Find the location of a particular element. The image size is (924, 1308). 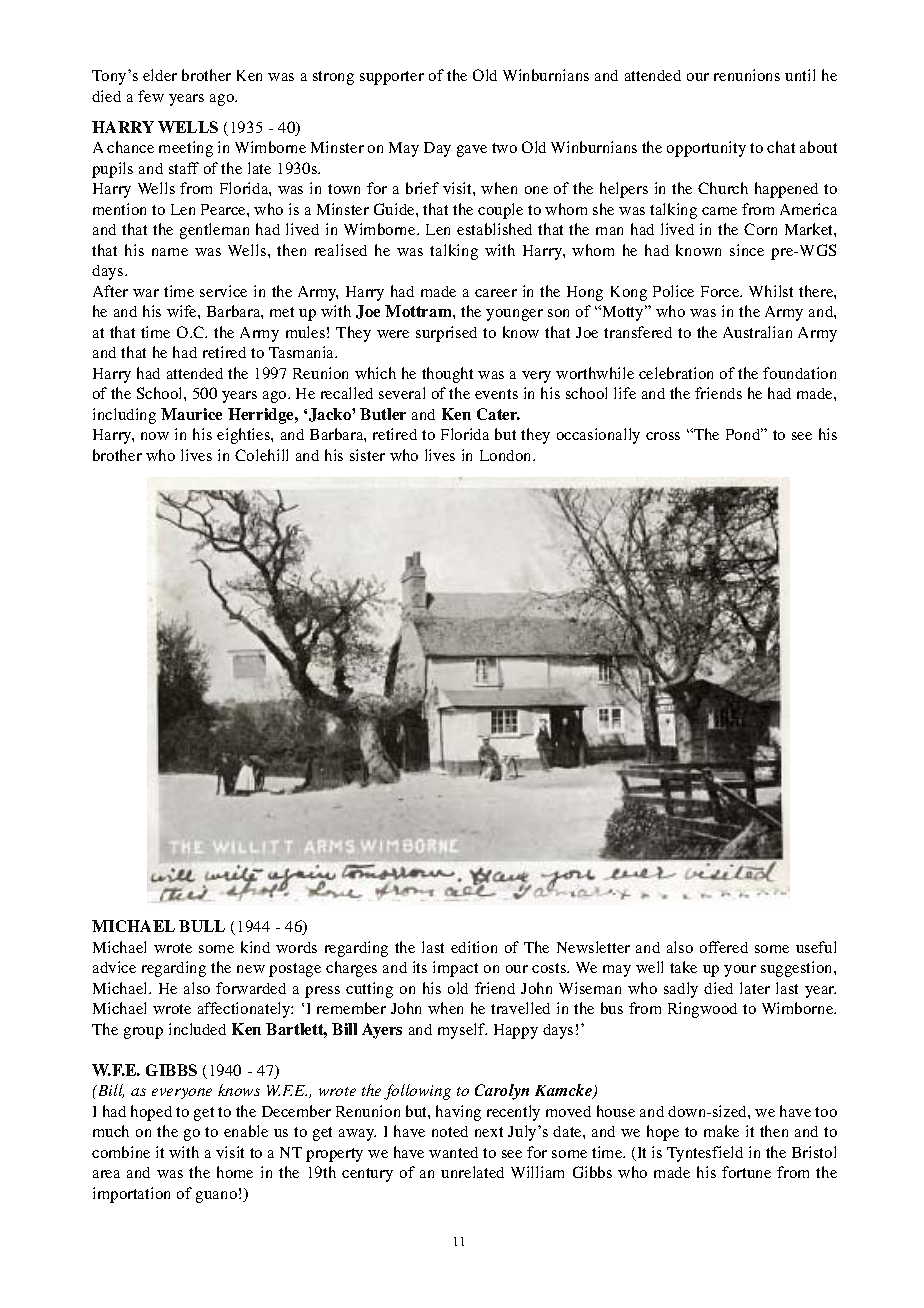

gave is located at coordinates (472, 151).
